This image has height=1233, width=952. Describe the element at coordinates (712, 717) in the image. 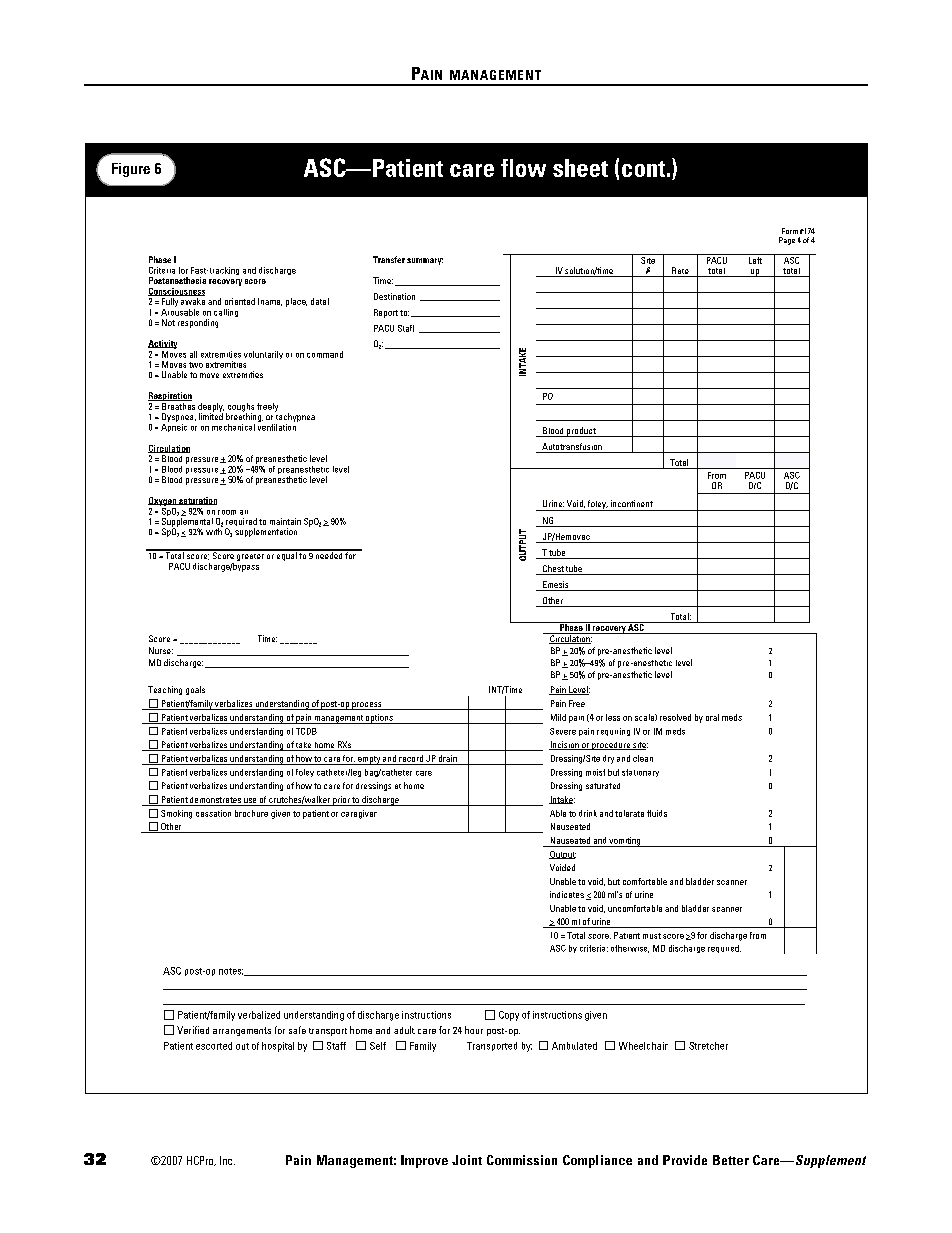

I see `oral` at that location.
